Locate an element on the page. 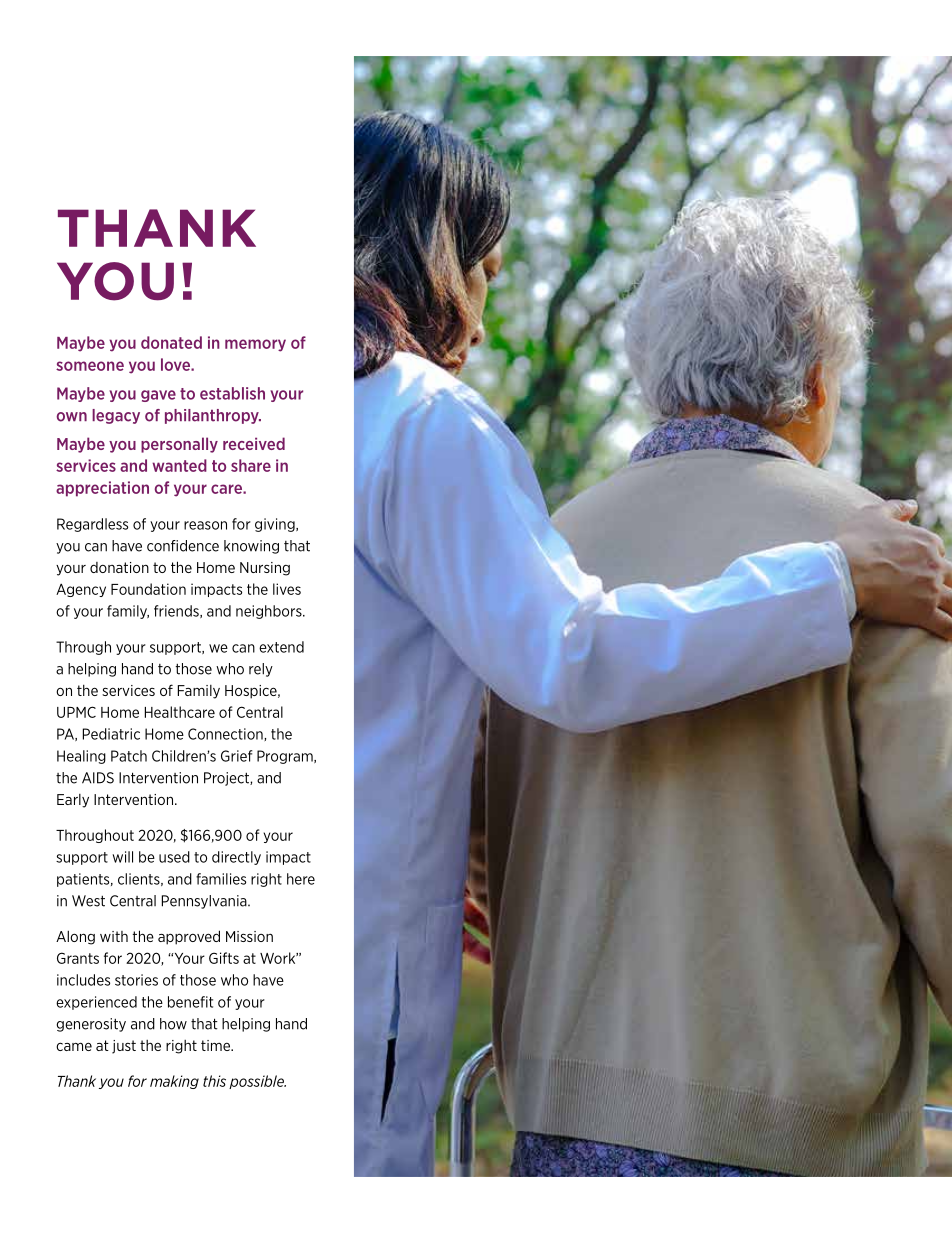 The width and height of the document is (952, 1233). rely is located at coordinates (261, 670).
